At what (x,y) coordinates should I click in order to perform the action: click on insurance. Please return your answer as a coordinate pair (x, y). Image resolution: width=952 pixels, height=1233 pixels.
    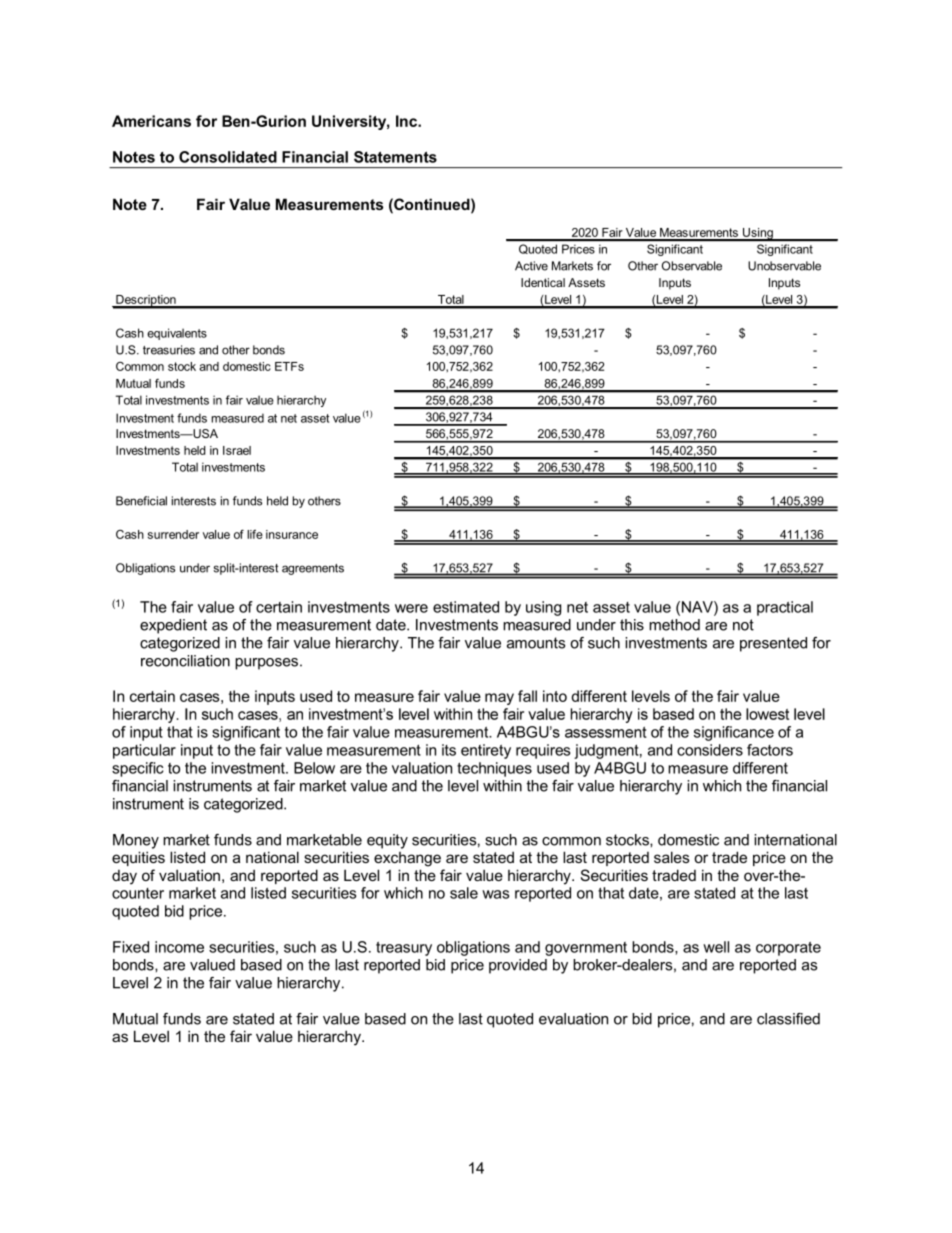
    Looking at the image, I should click on (292, 534).
